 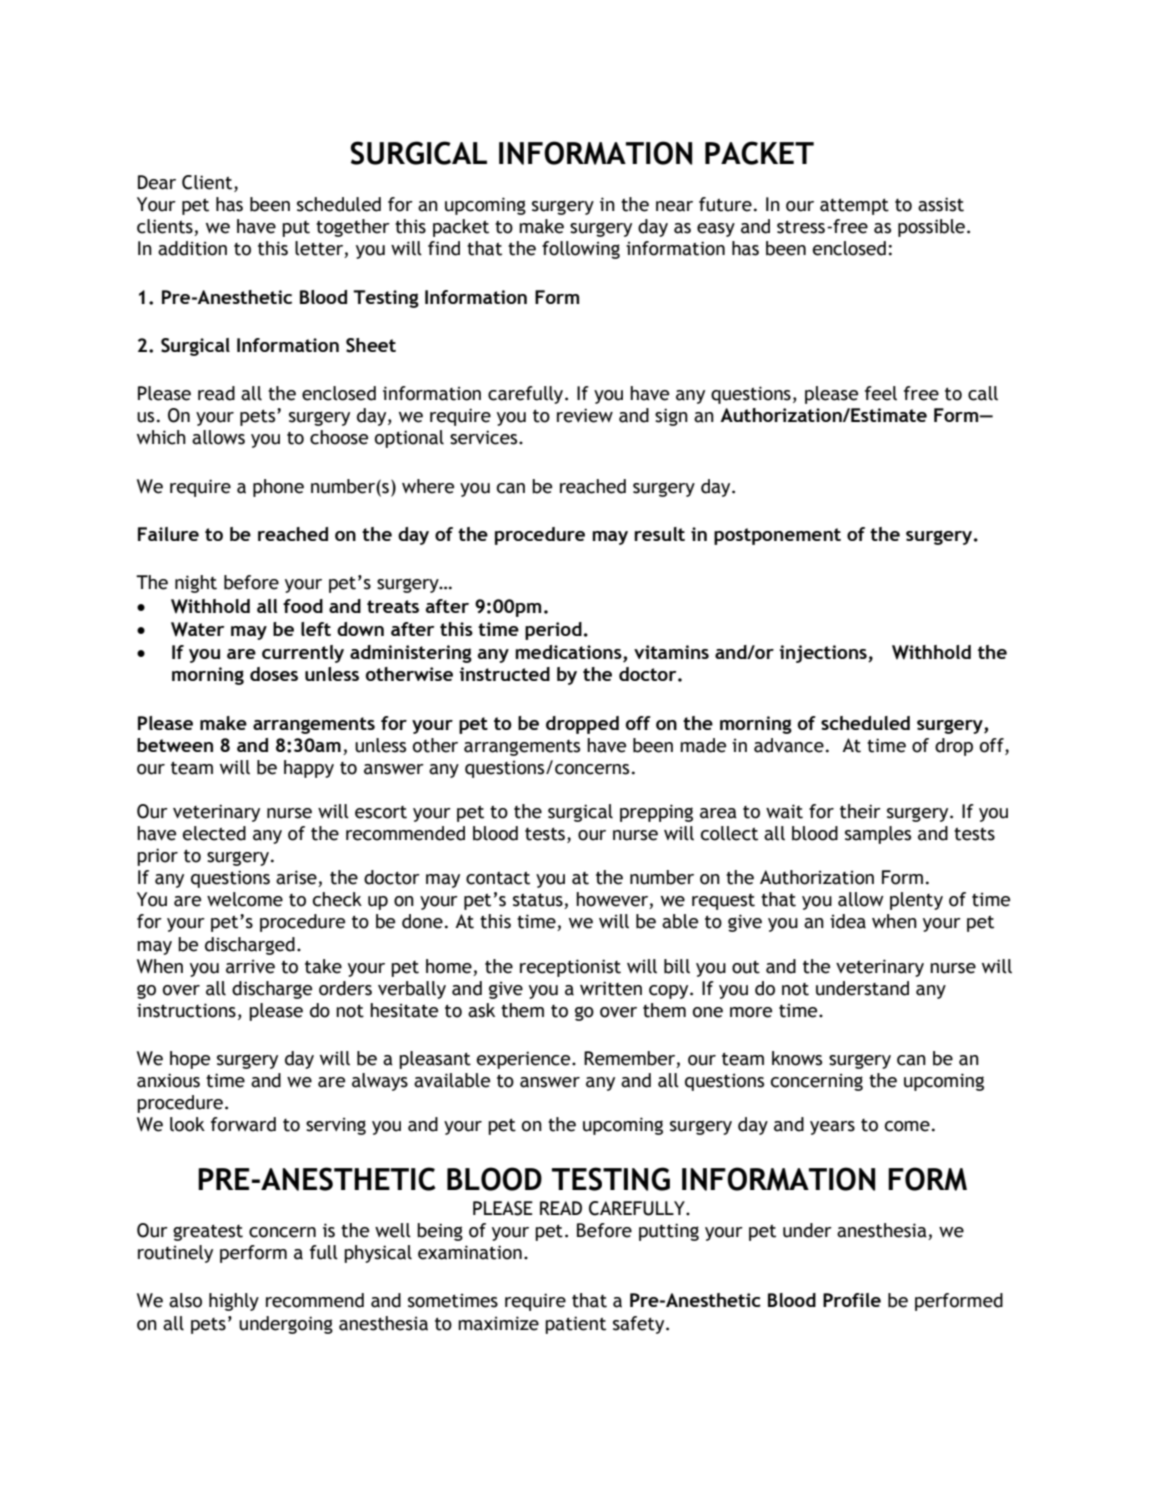 What do you see at coordinates (309, 769) in the screenshot?
I see `happy` at bounding box center [309, 769].
